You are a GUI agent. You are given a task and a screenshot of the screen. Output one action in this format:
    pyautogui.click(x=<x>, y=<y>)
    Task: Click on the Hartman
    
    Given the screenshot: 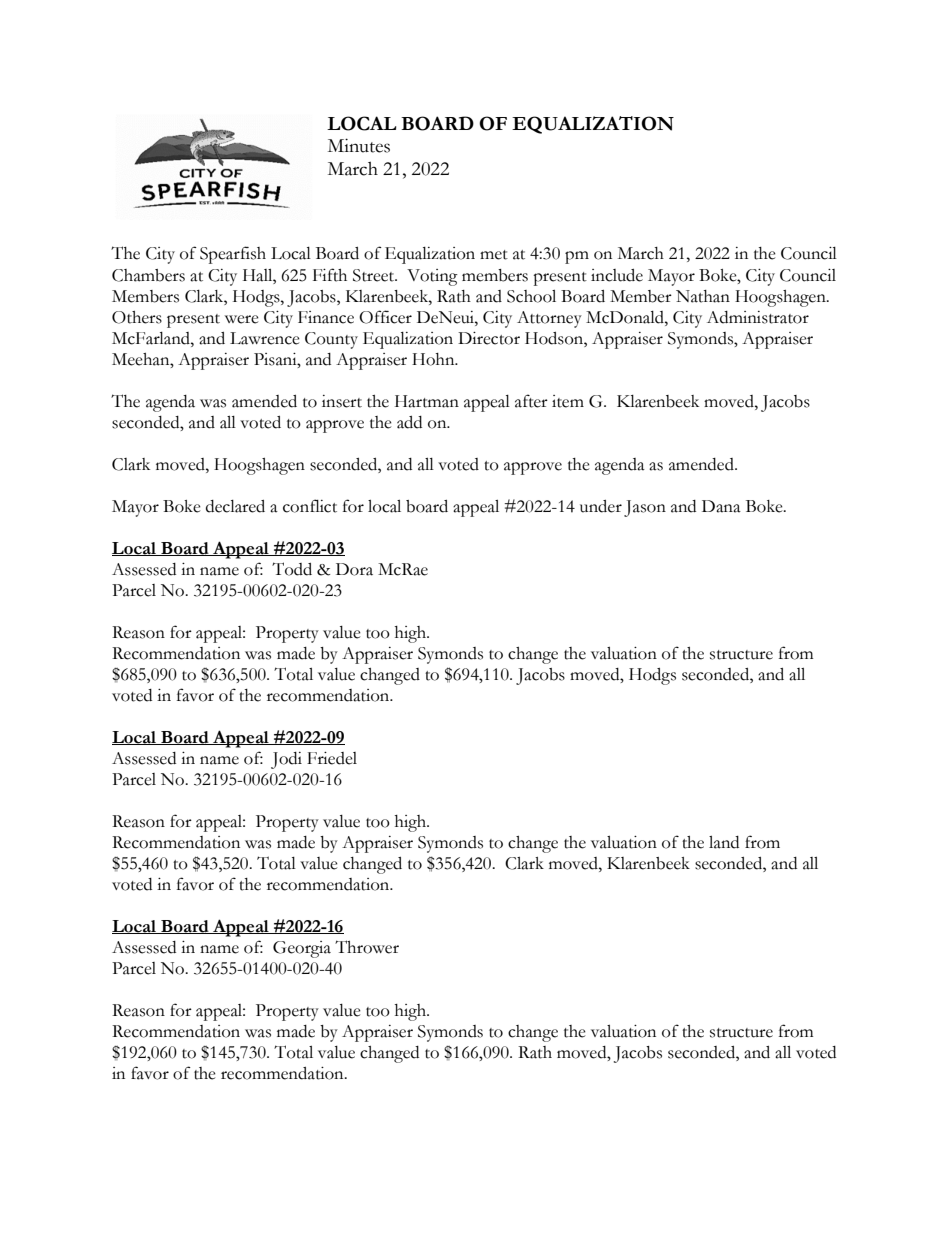 What is the action you would take?
    pyautogui.click(x=427, y=401)
